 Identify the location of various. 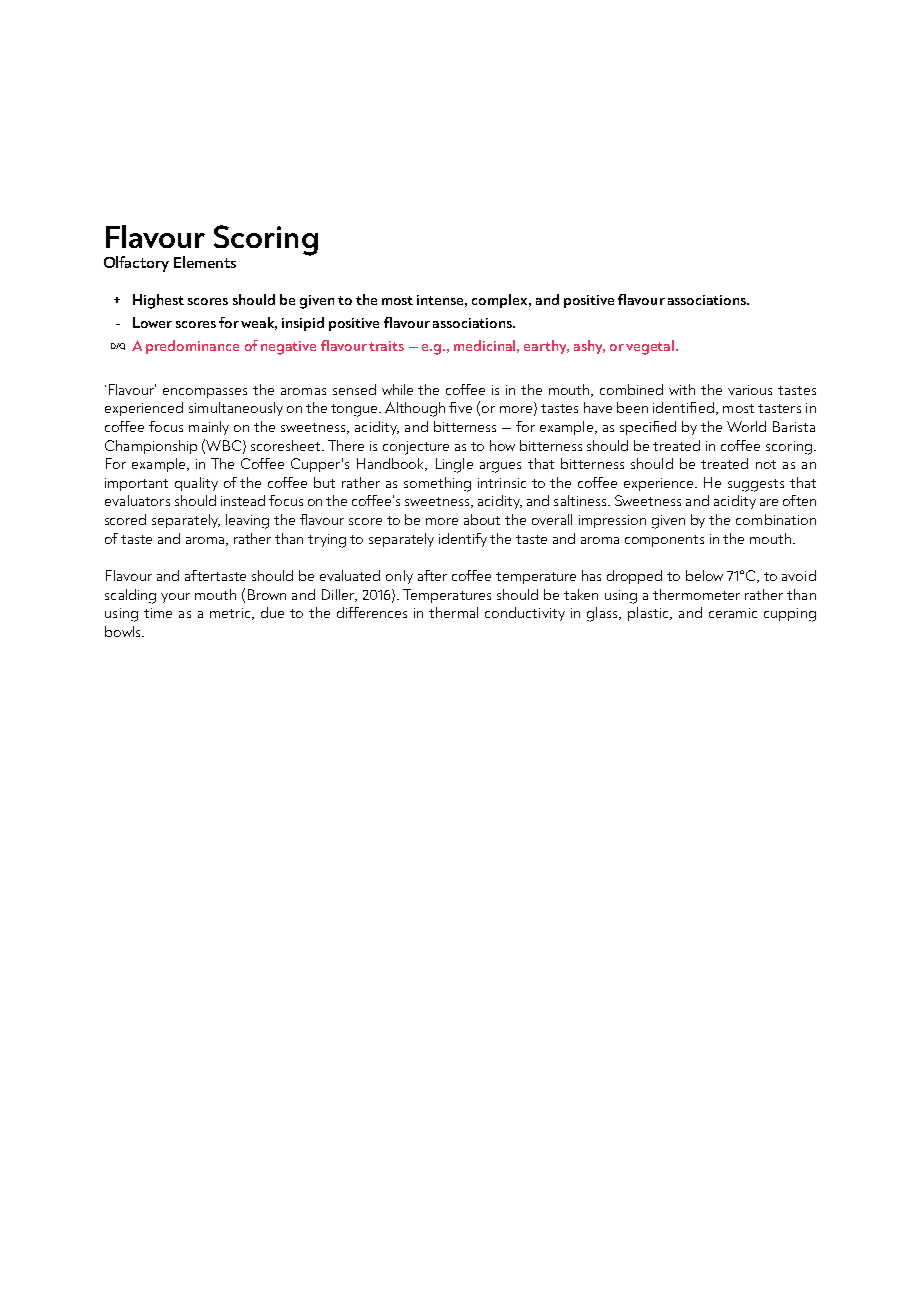
(750, 390).
